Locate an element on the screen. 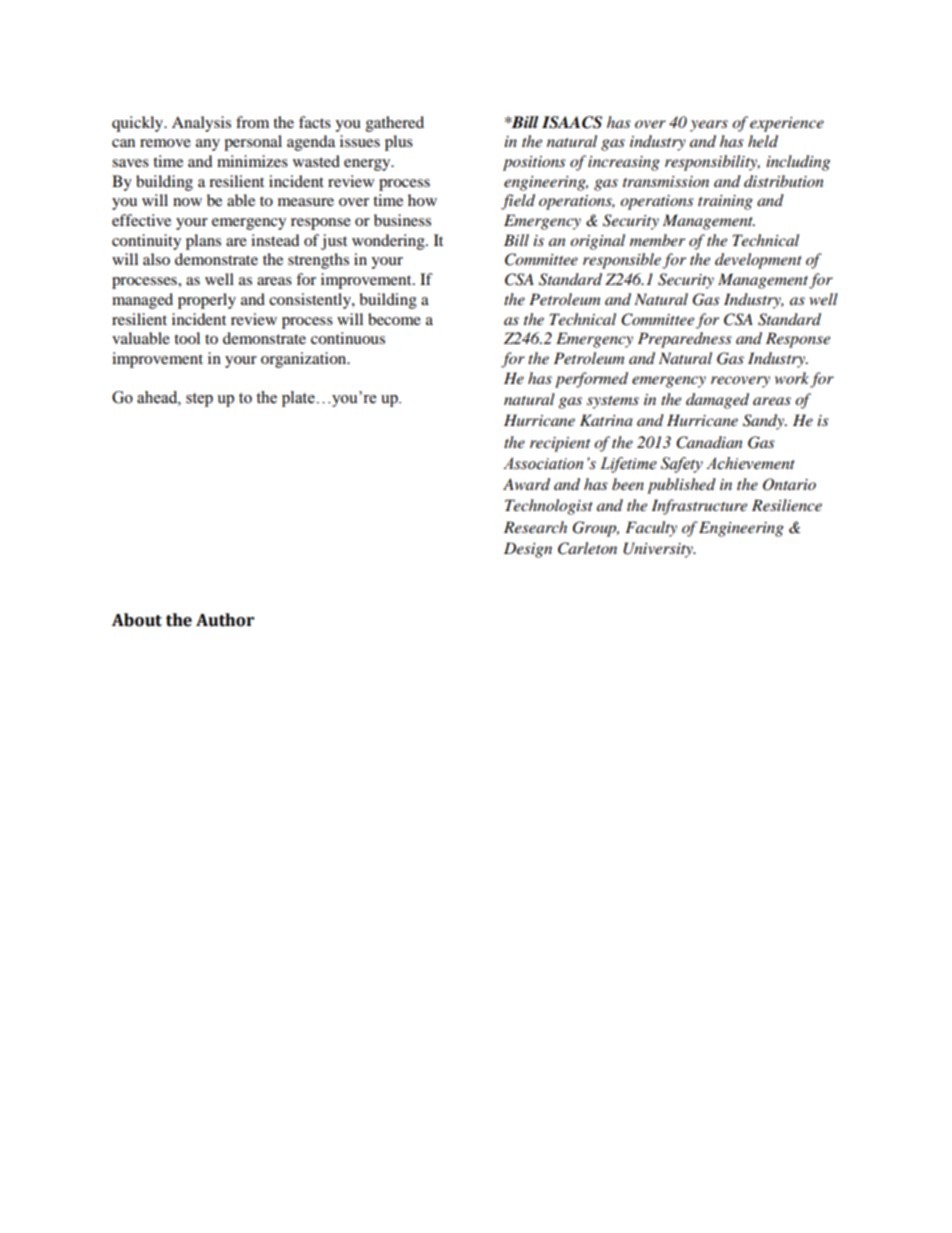  work is located at coordinates (792, 378).
